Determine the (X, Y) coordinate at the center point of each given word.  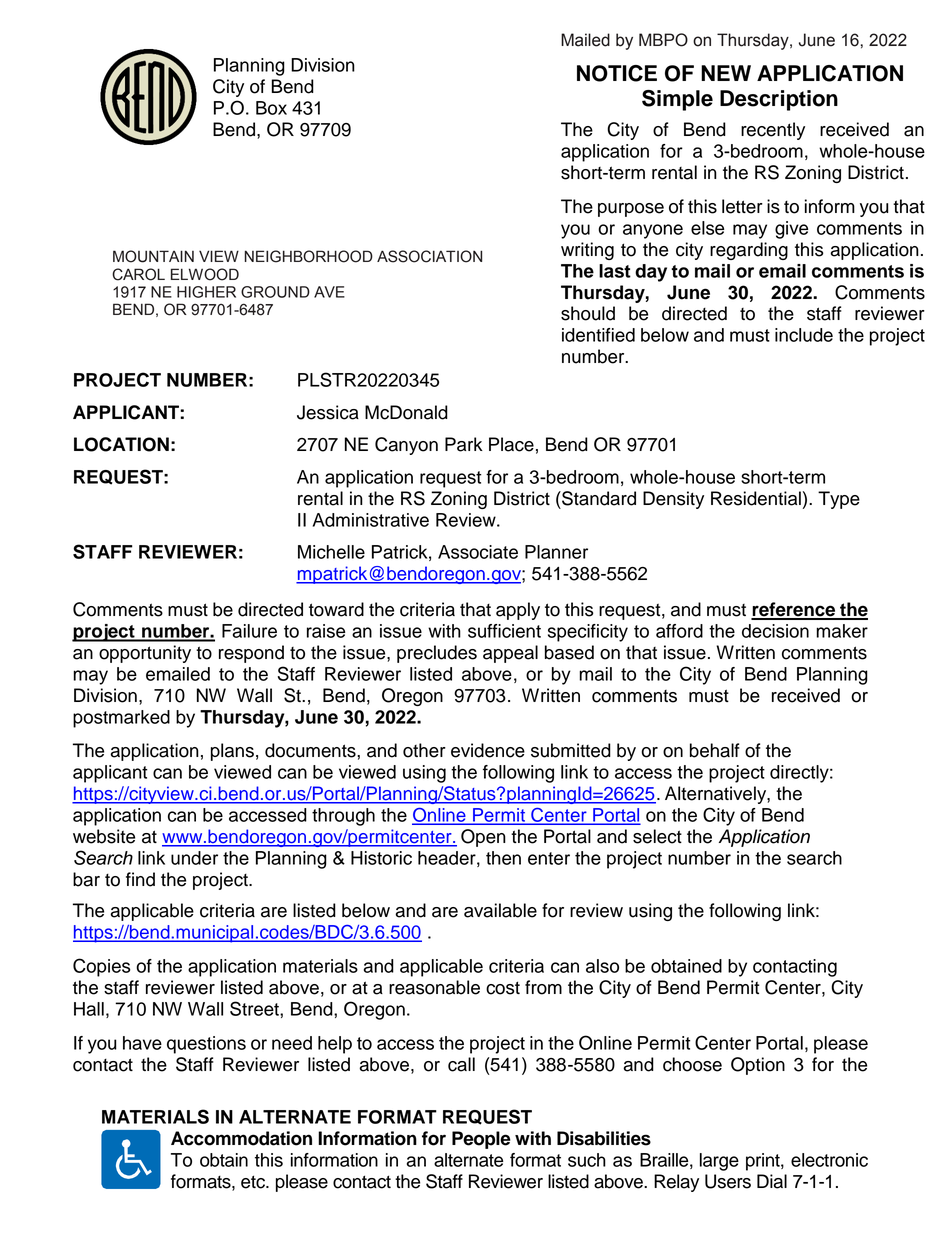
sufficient (504, 631)
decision (775, 631)
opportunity (145, 654)
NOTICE (617, 73)
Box (271, 108)
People (481, 1140)
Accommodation (241, 1138)
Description (779, 100)
